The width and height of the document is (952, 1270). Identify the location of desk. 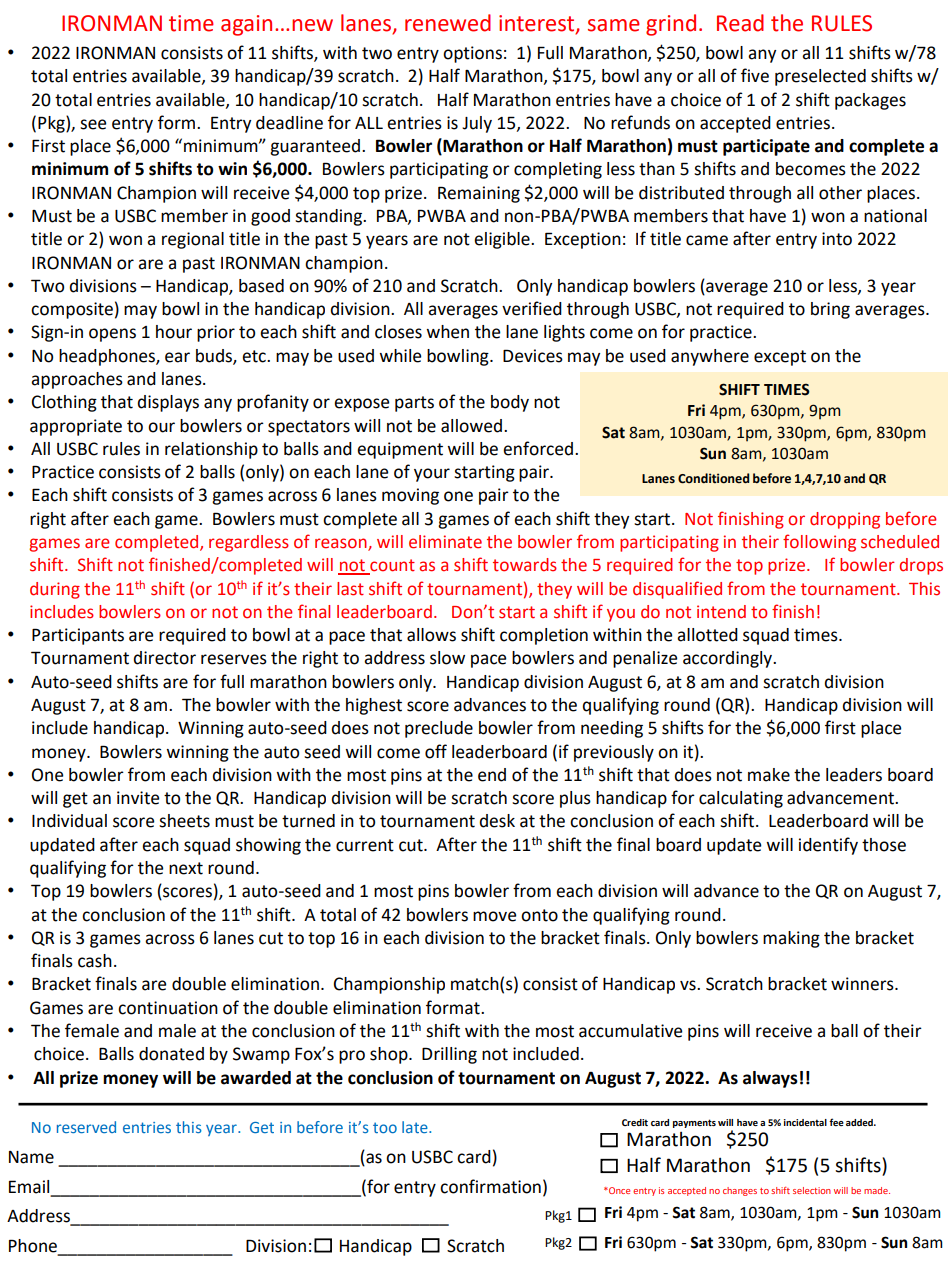
(497, 821).
